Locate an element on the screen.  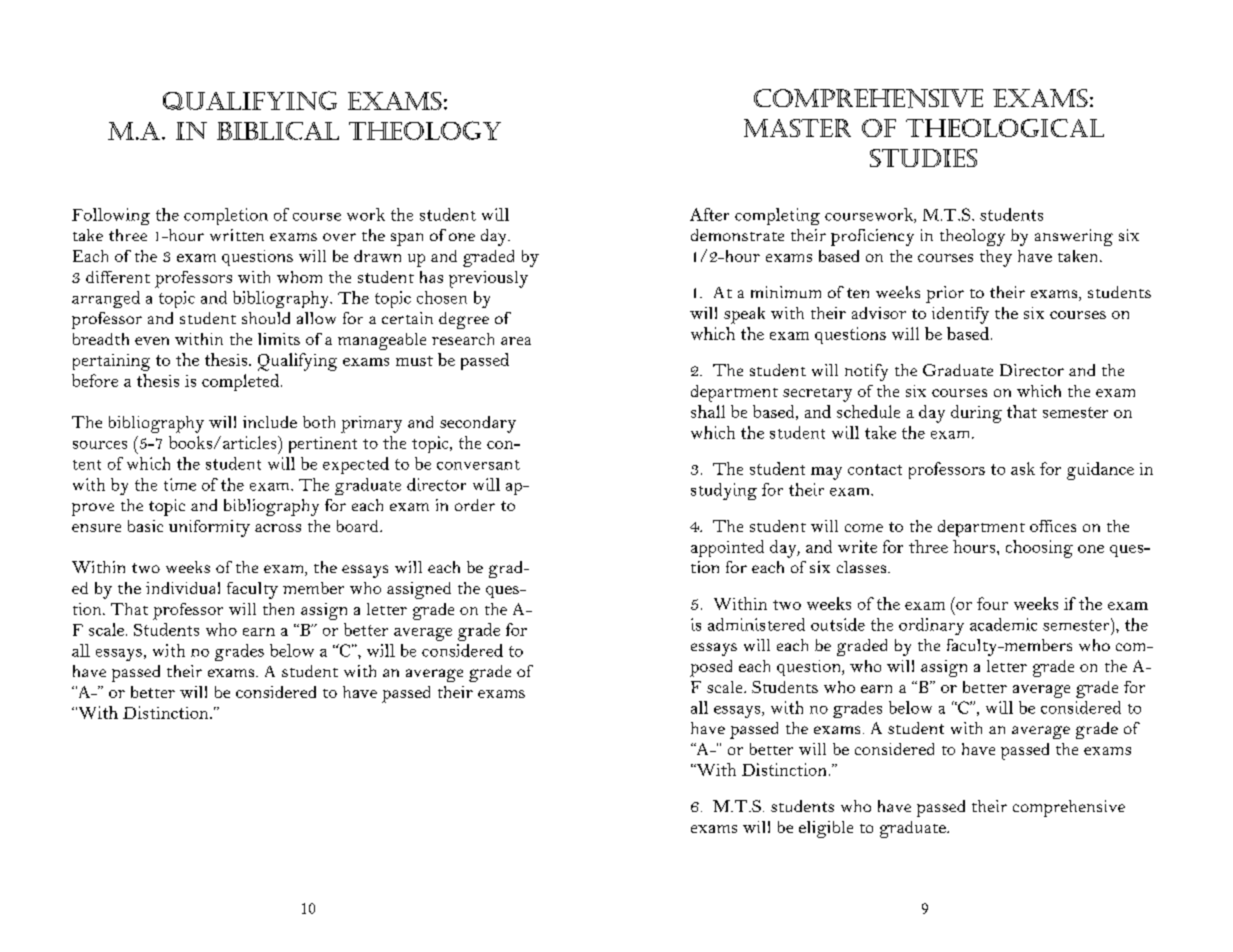
Studies is located at coordinates (923, 158).
